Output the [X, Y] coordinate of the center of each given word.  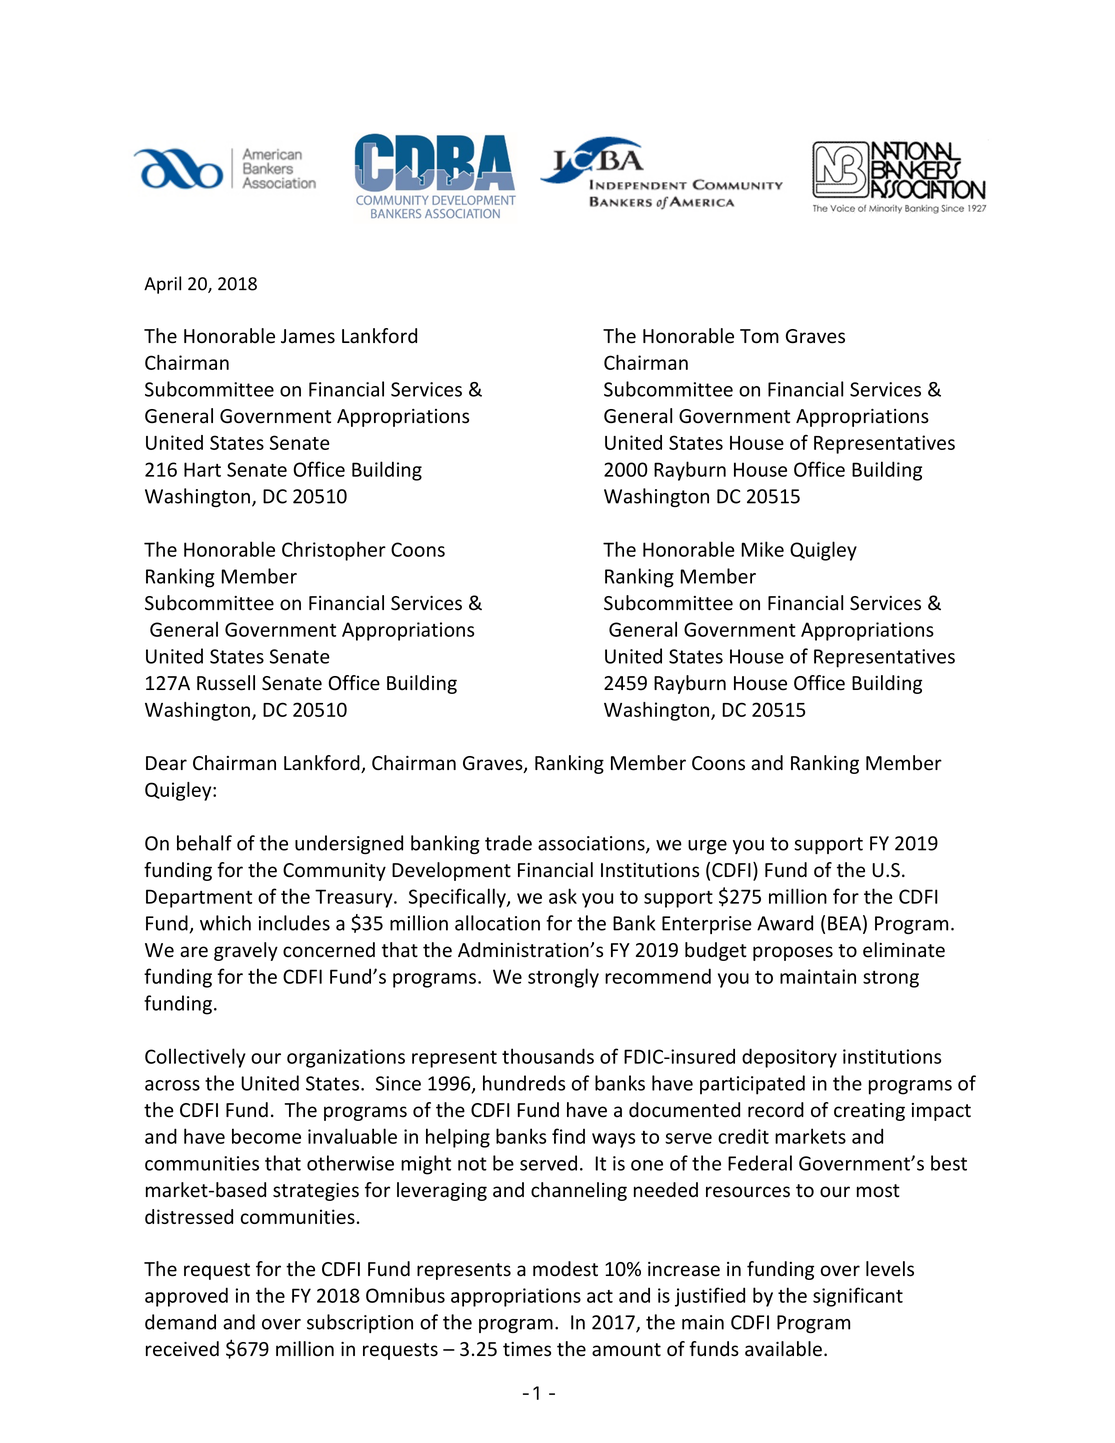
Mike [762, 549]
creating [869, 1112]
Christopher [334, 551]
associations [592, 844]
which [225, 923]
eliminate [904, 950]
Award [785, 923]
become [266, 1136]
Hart [202, 469]
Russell [226, 683]
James [308, 336]
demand [180, 1322]
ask [563, 896]
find [568, 1136]
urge [707, 847]
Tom [759, 336]
